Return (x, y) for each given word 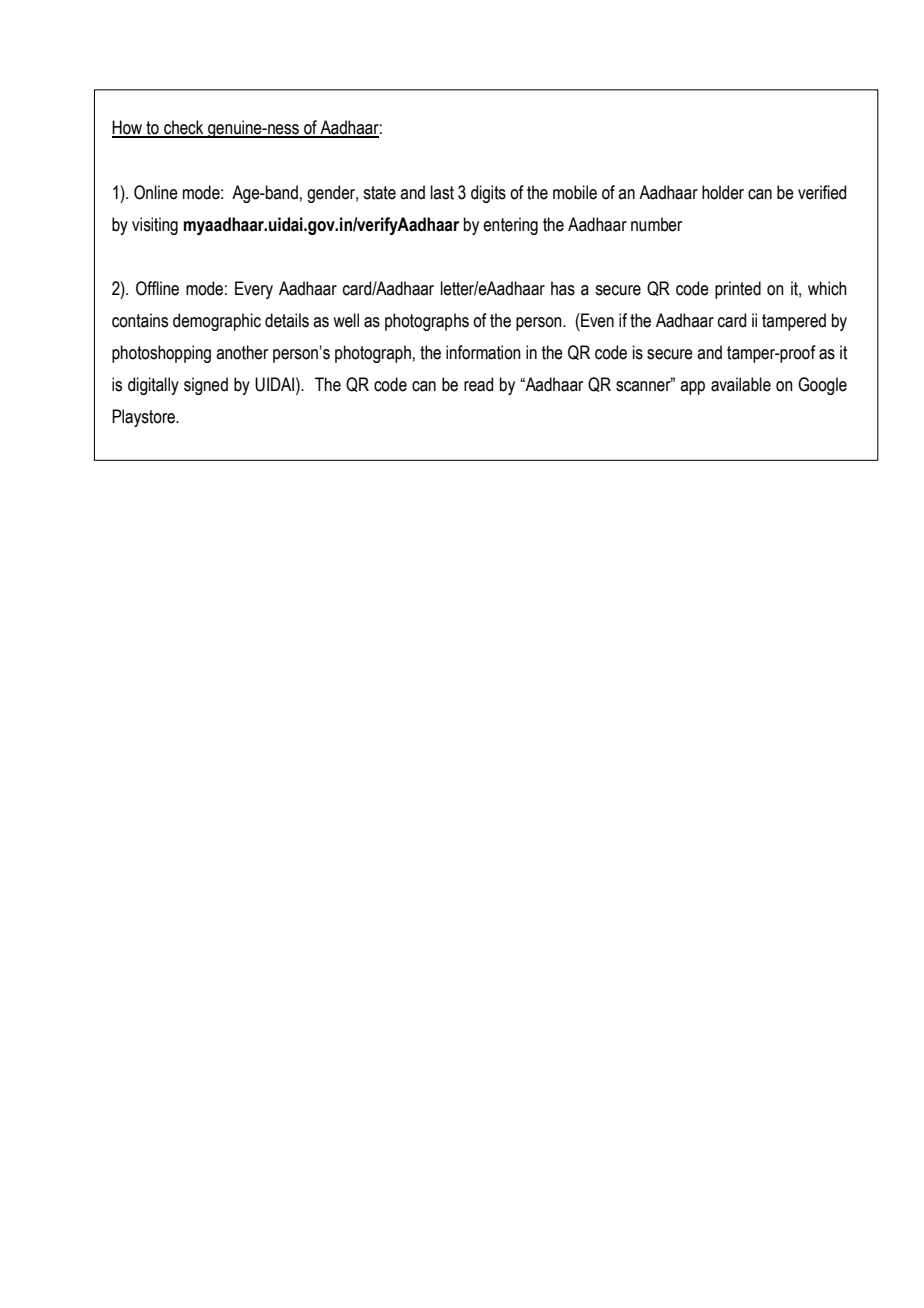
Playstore (144, 418)
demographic (217, 322)
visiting (155, 226)
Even (596, 320)
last (442, 192)
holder (723, 192)
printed (738, 290)
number (656, 224)
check (184, 128)
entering (510, 226)
